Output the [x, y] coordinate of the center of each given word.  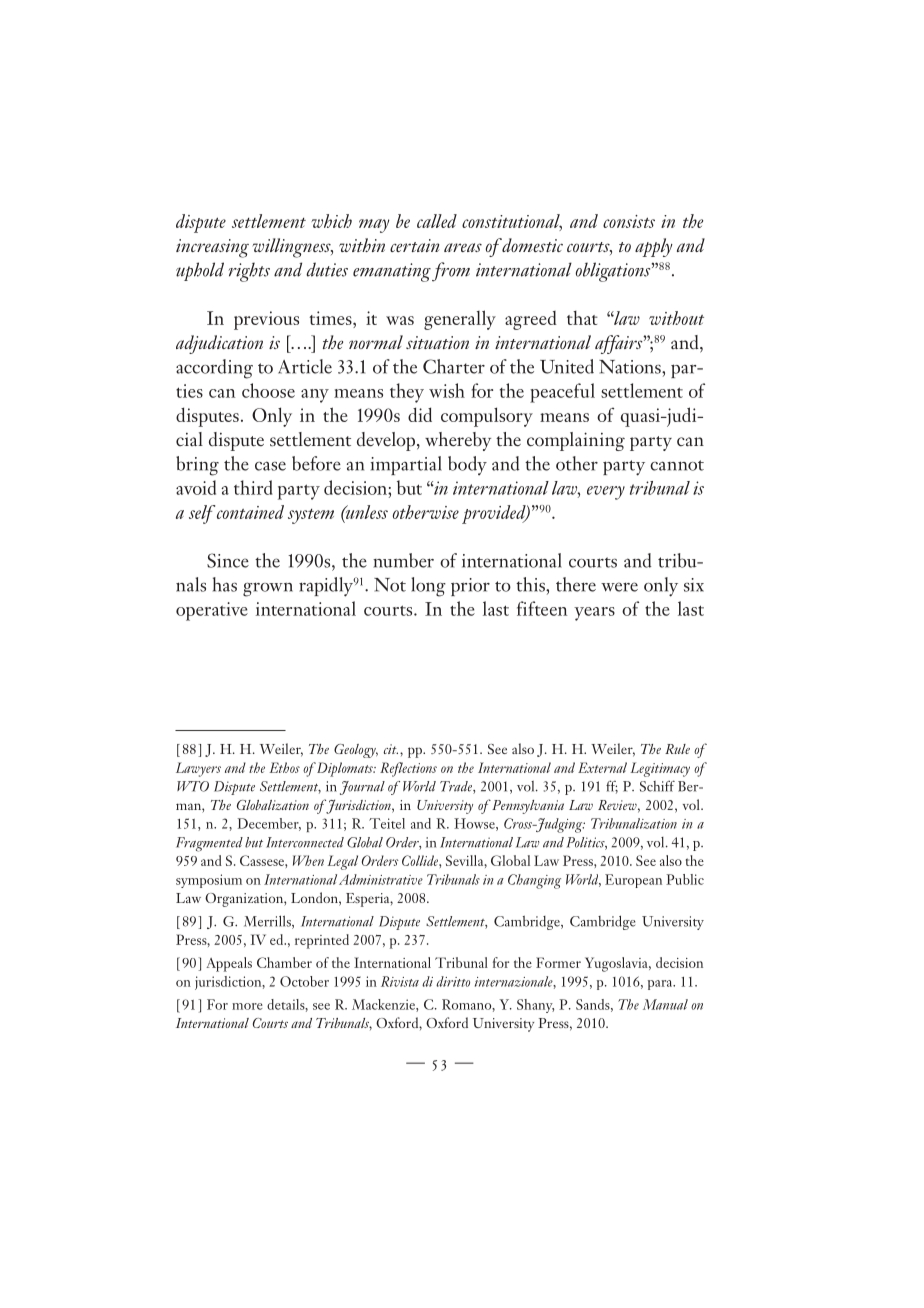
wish [447, 390]
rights [249, 272]
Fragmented [209, 844]
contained [250, 512]
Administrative [381, 879]
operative [212, 611]
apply [654, 247]
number [403, 560]
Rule [677, 749]
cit [390, 749]
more [247, 1006]
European [633, 881]
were [619, 587]
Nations [631, 367]
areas [463, 247]
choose [268, 390]
